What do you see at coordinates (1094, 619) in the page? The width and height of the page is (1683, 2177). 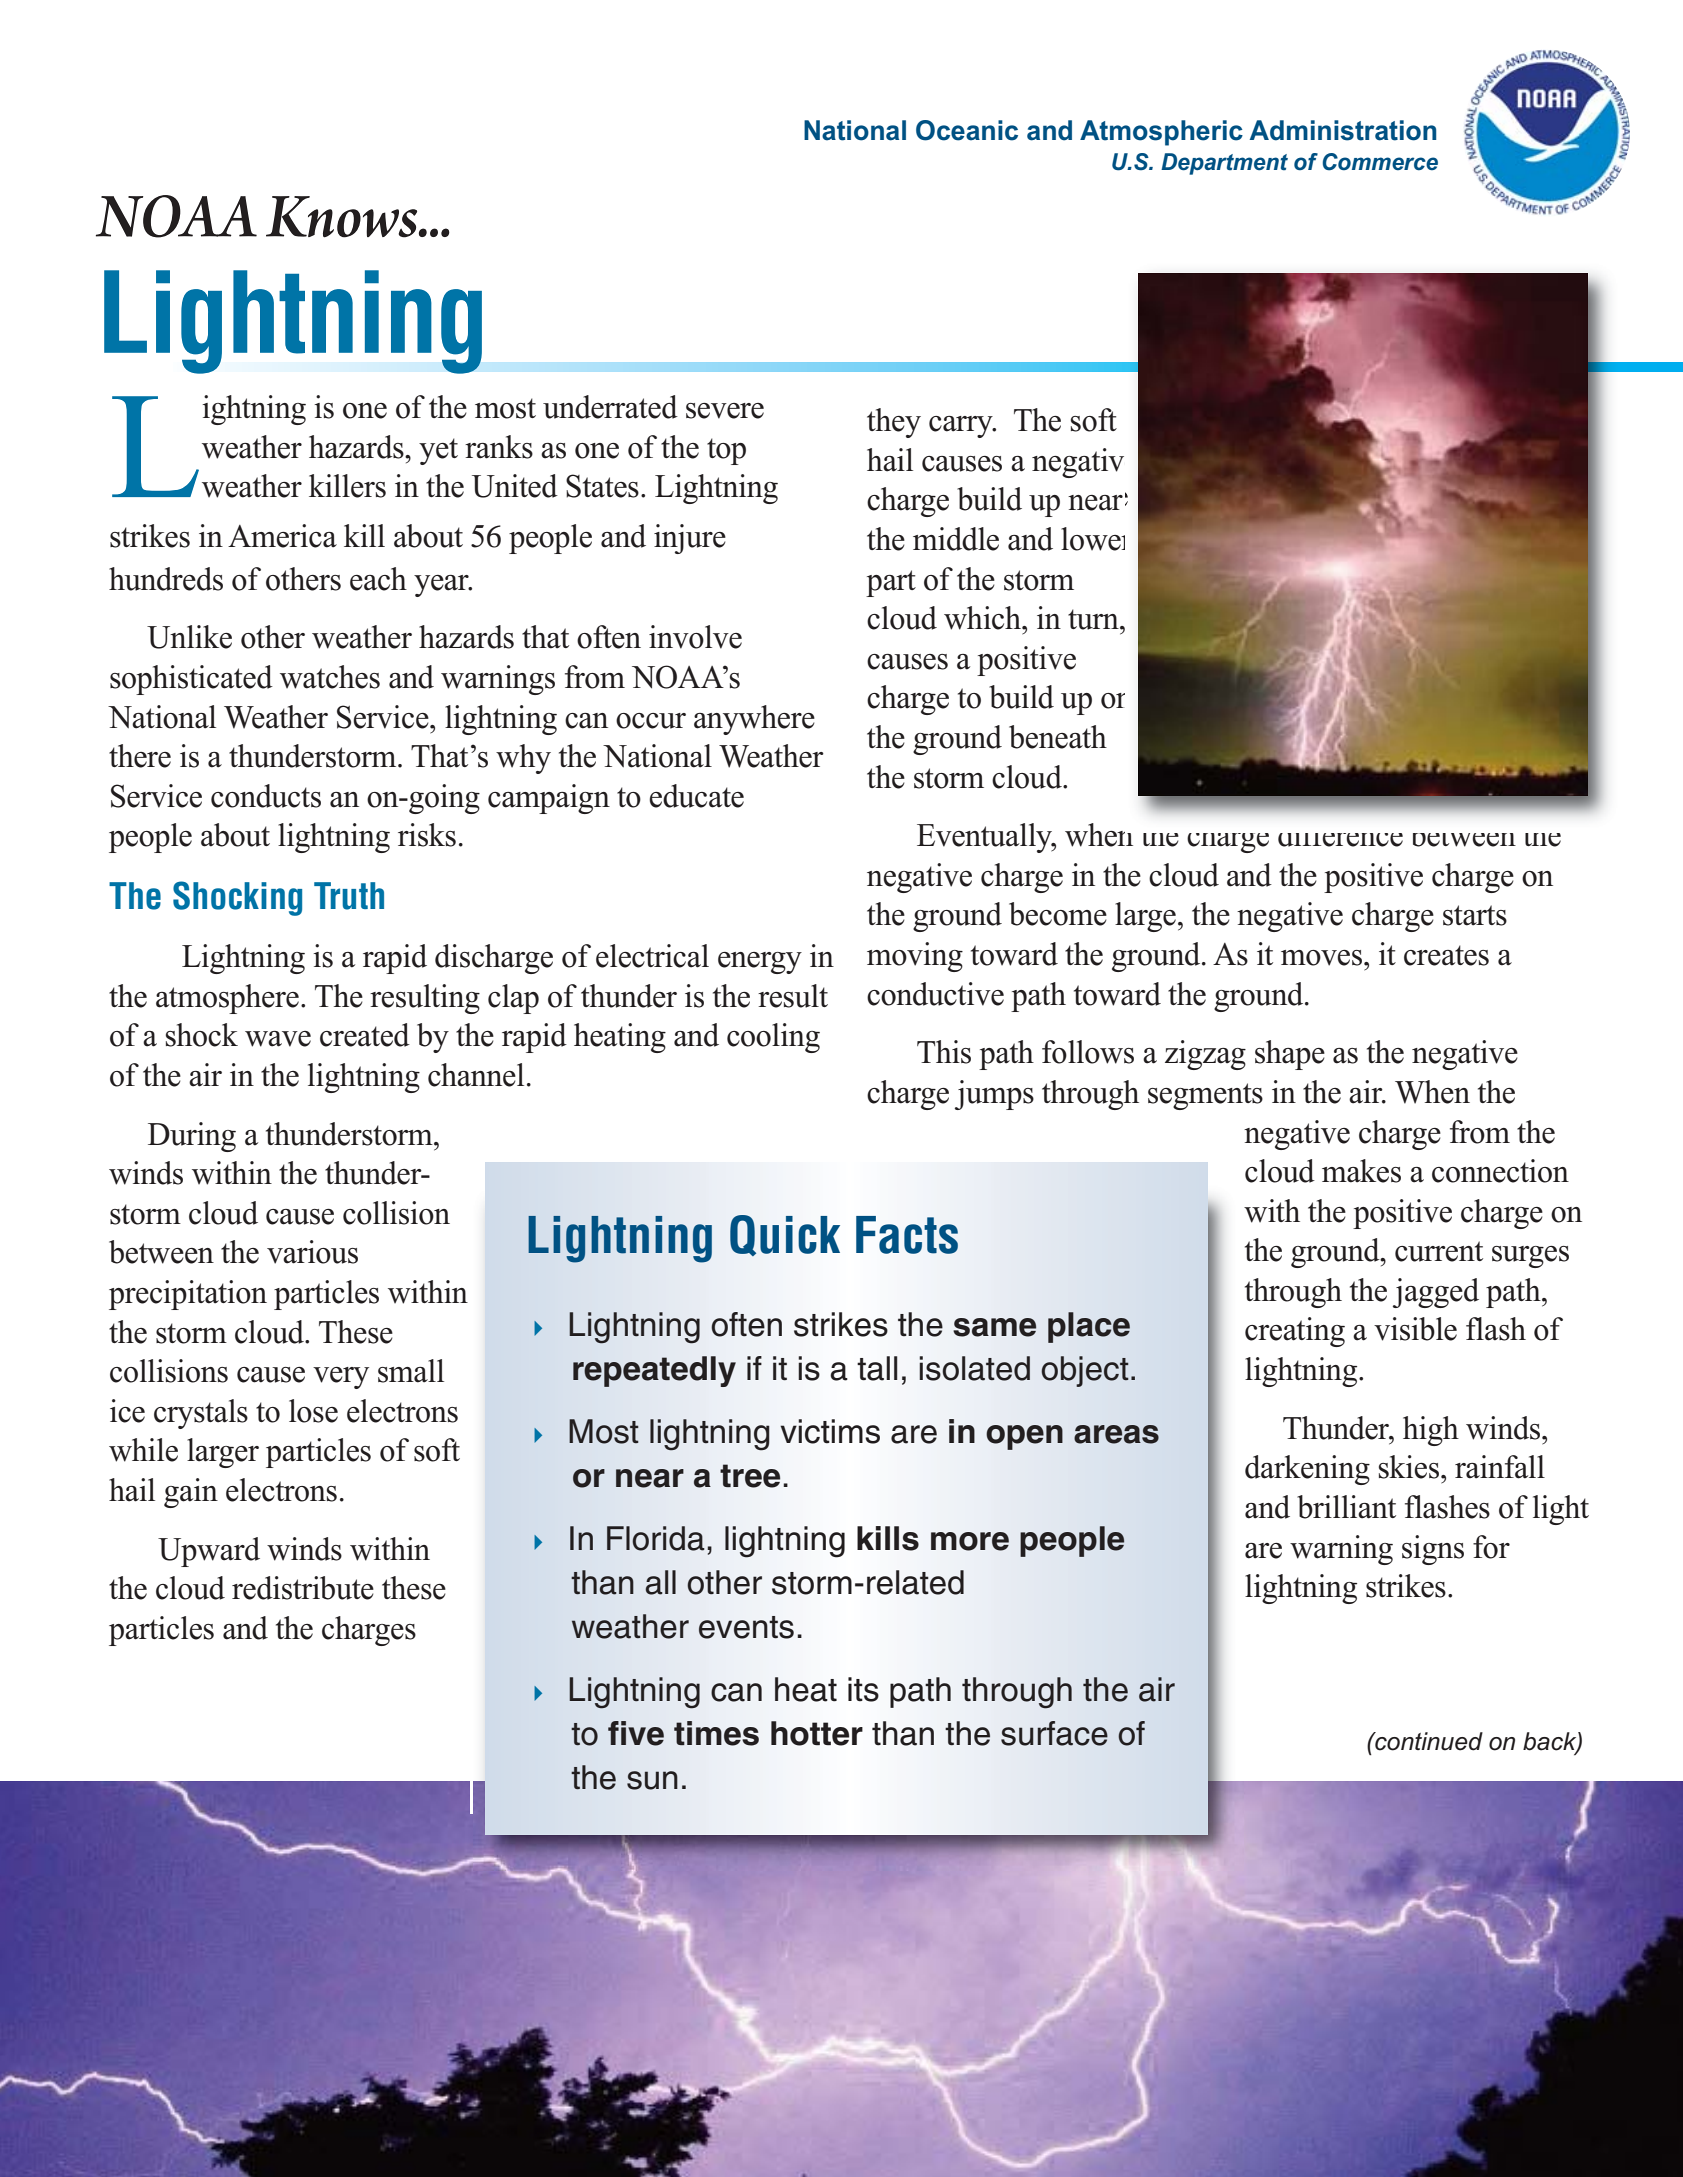 I see `turn` at bounding box center [1094, 619].
